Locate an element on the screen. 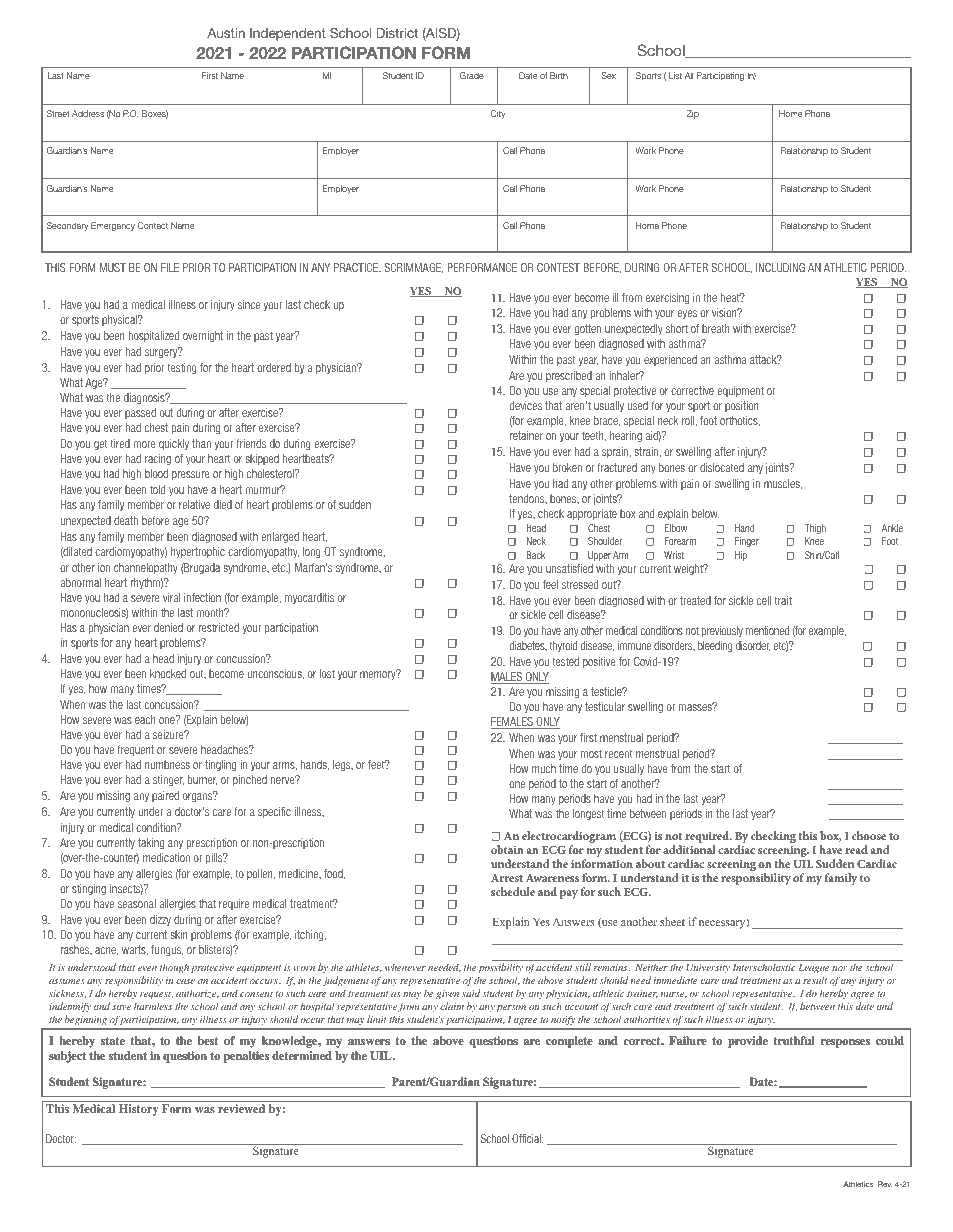 The height and width of the screenshot is (1232, 953). vision is located at coordinates (725, 312).
